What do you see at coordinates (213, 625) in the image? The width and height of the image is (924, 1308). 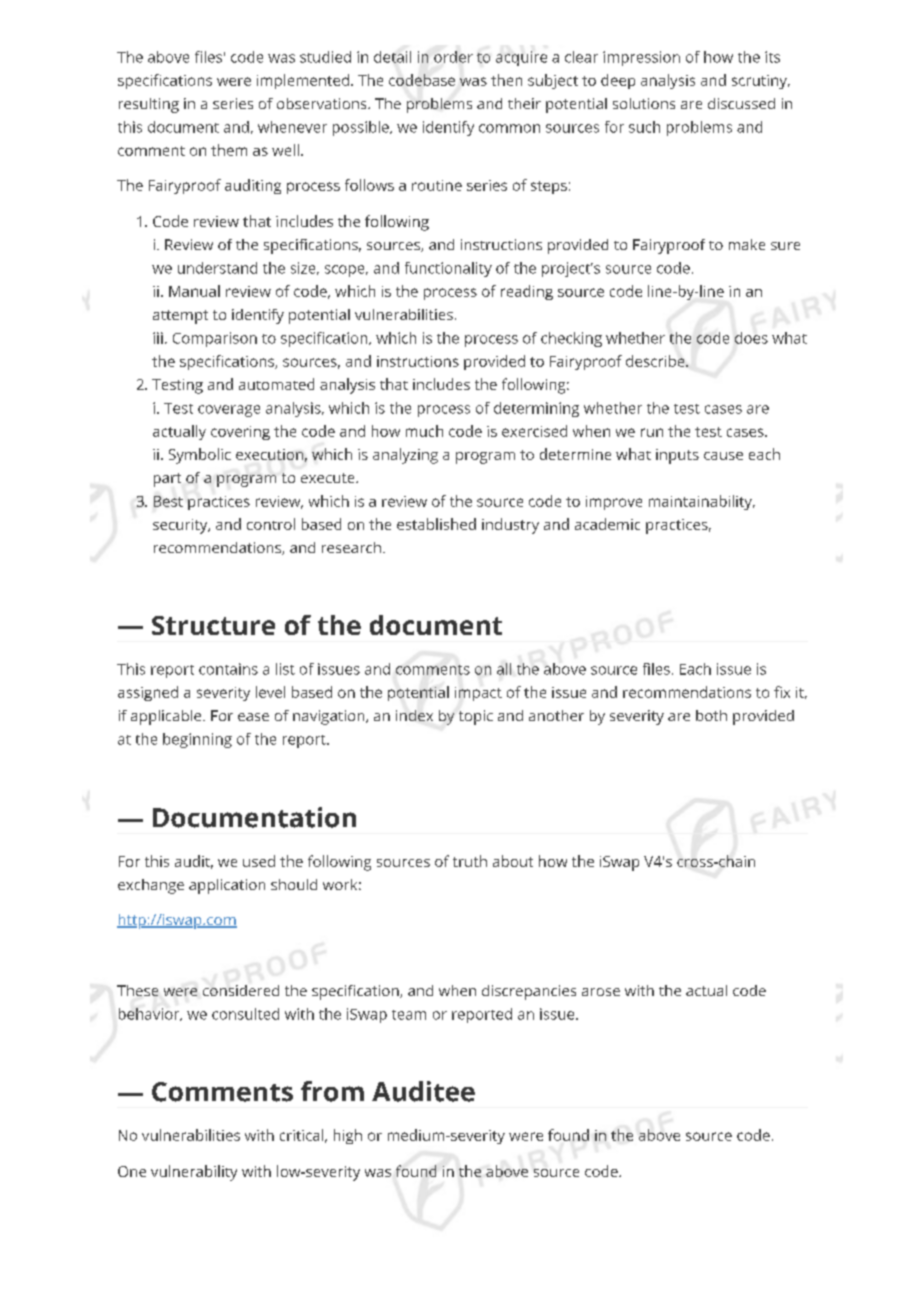 I see `Structure` at bounding box center [213, 625].
